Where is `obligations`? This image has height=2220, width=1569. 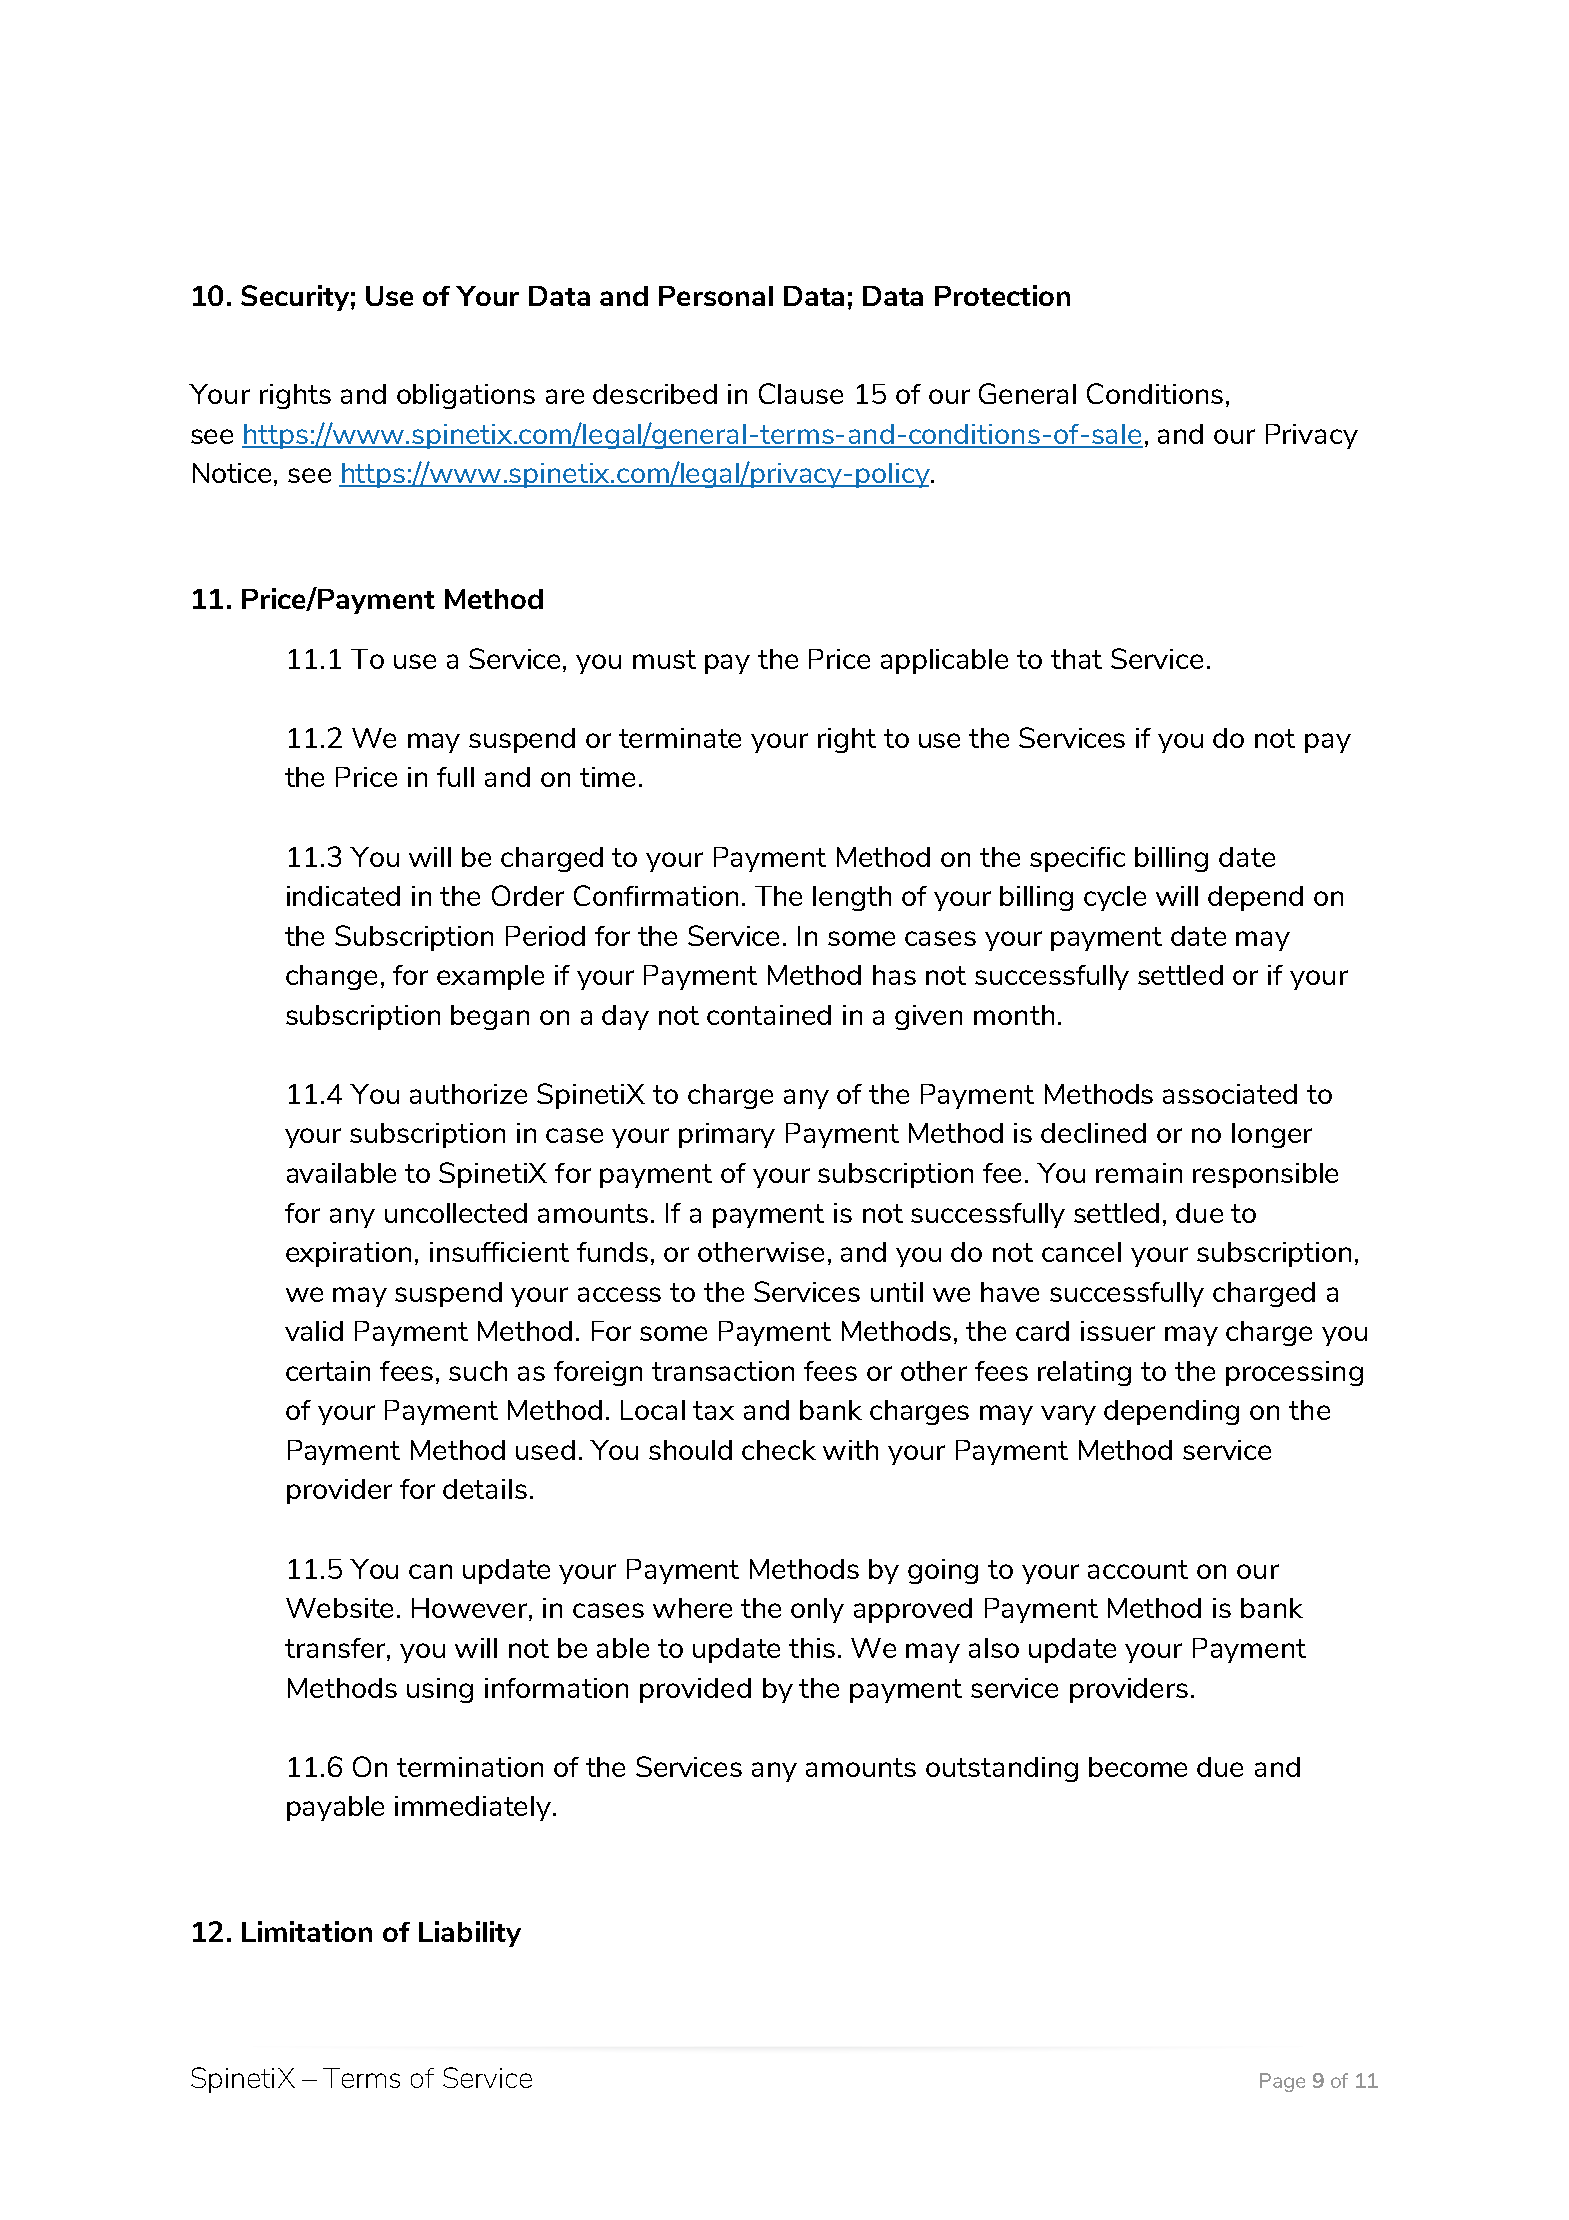 obligations is located at coordinates (466, 396).
